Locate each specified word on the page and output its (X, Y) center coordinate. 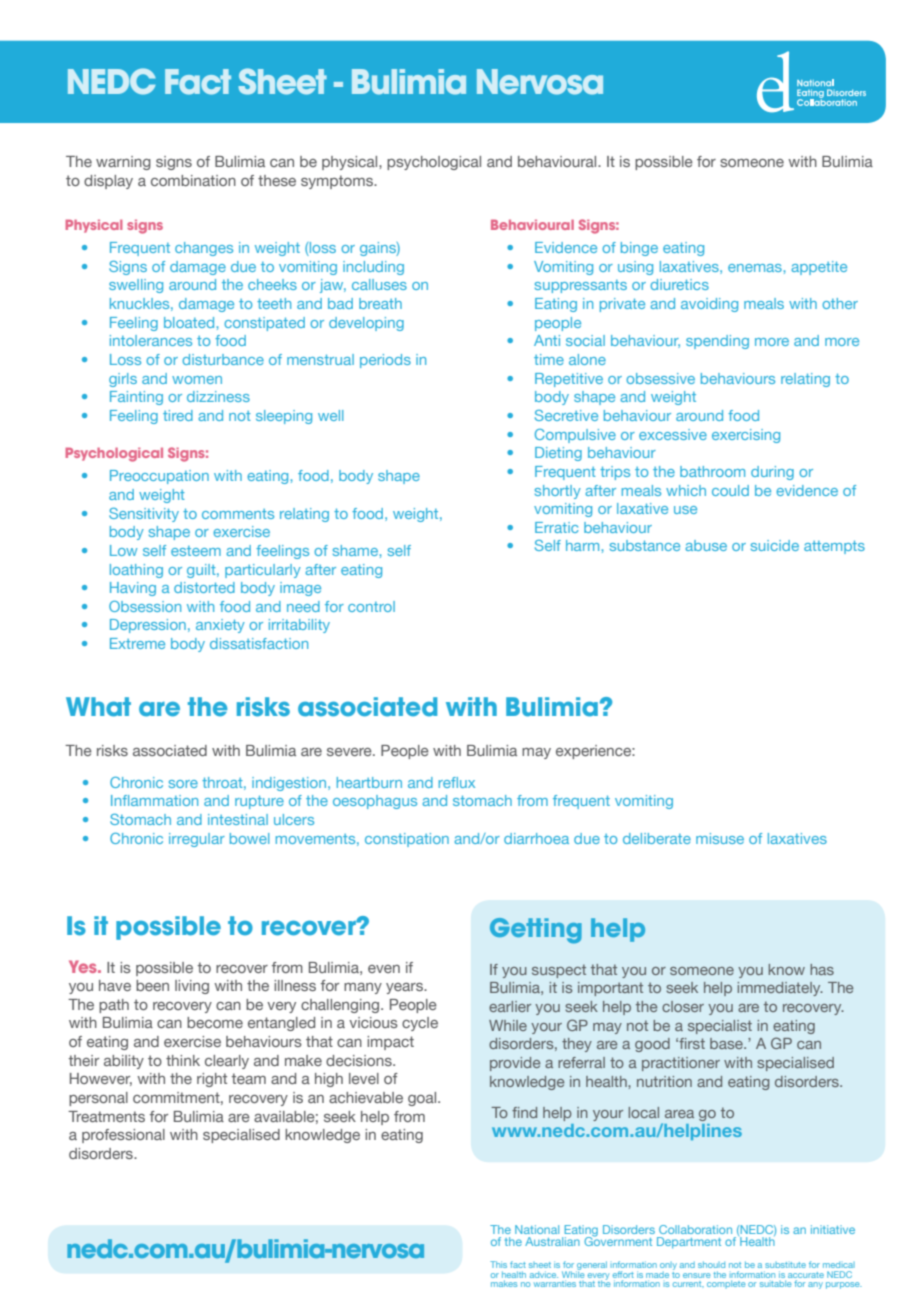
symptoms (338, 182)
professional (123, 1136)
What (98, 707)
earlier (510, 1006)
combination (193, 180)
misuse (720, 838)
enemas (756, 268)
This (498, 1264)
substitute (785, 1265)
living (192, 987)
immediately (780, 989)
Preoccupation (159, 477)
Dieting (558, 454)
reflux (457, 782)
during (772, 473)
